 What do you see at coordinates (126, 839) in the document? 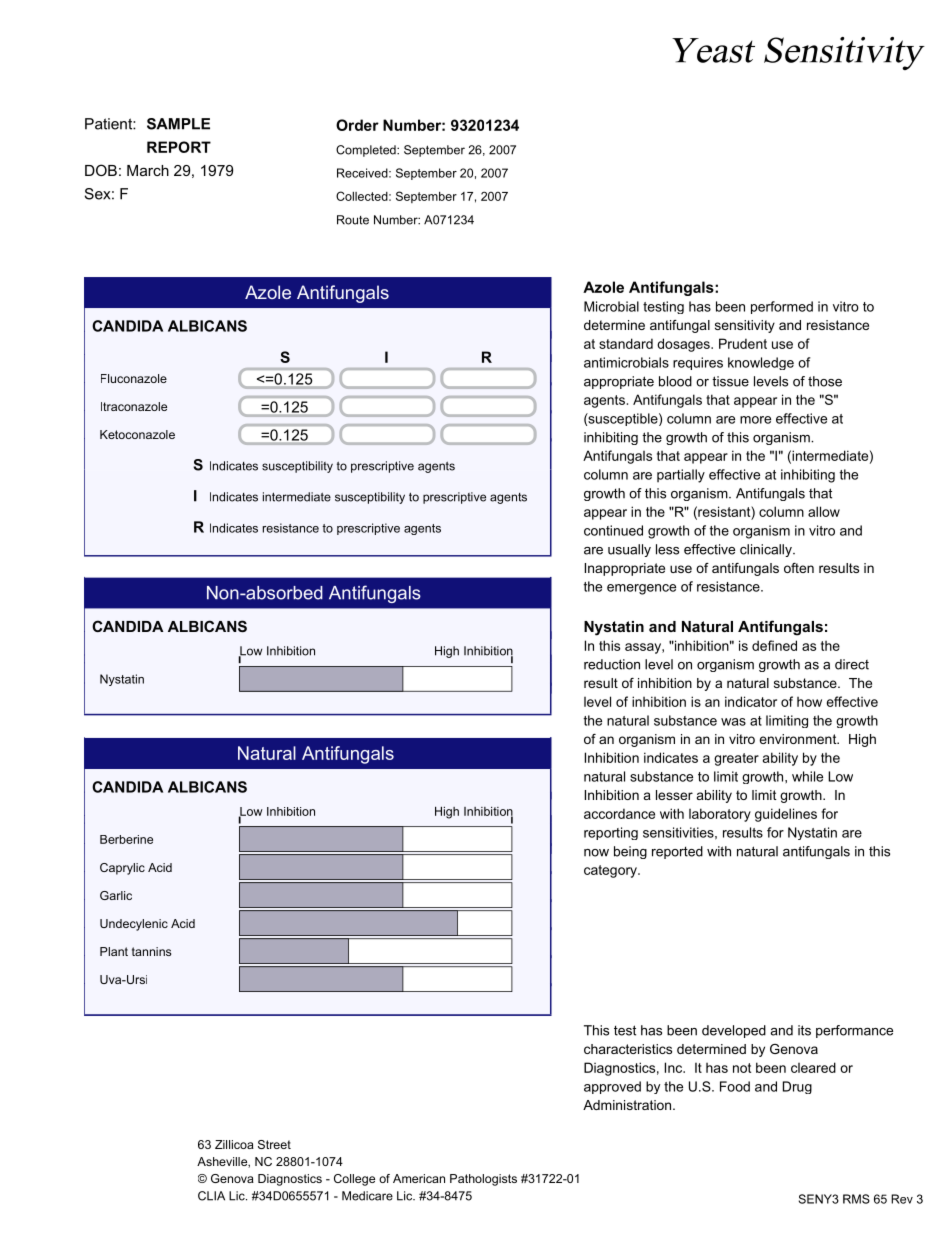
I see `Berberine` at bounding box center [126, 839].
